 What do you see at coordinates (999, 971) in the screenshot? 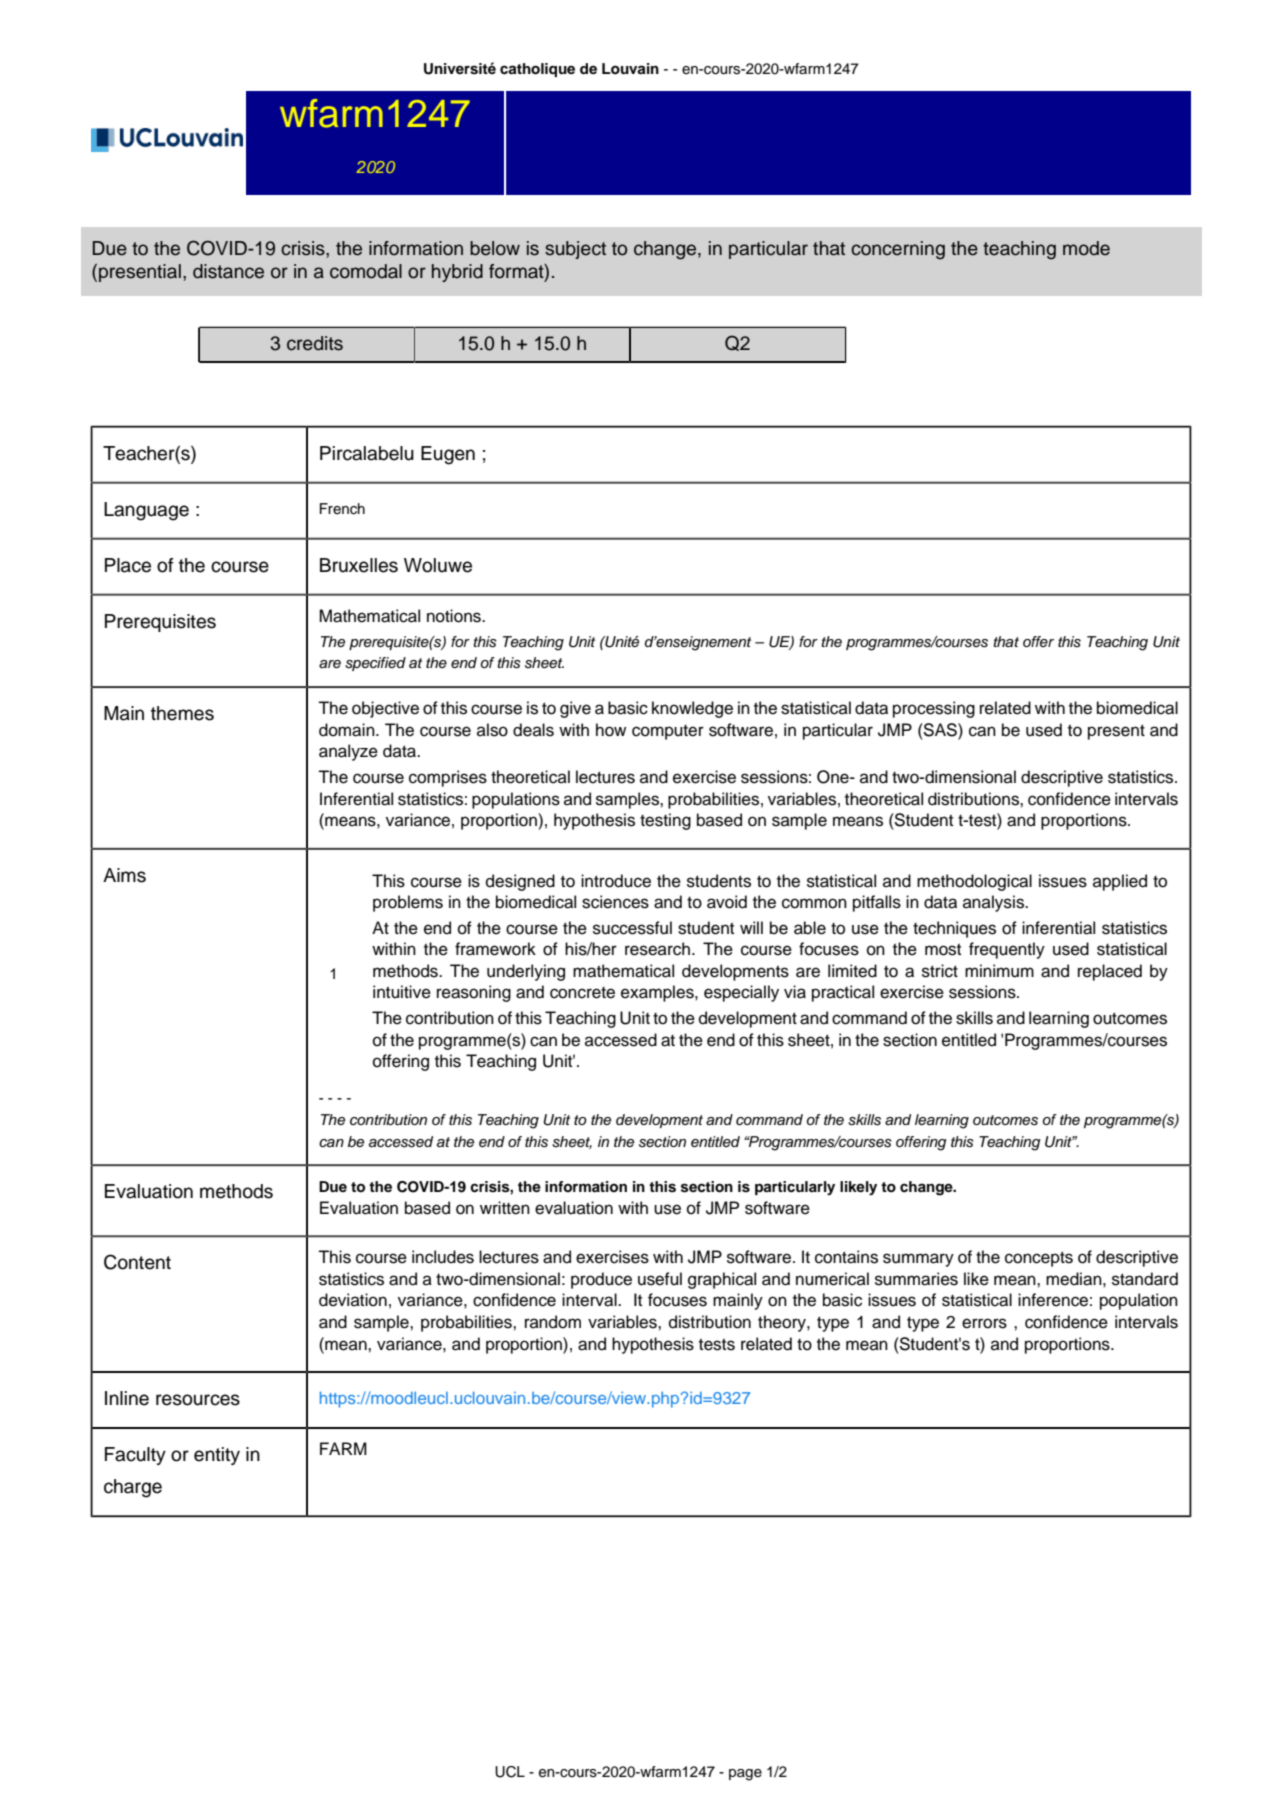
I see `minimum` at bounding box center [999, 971].
